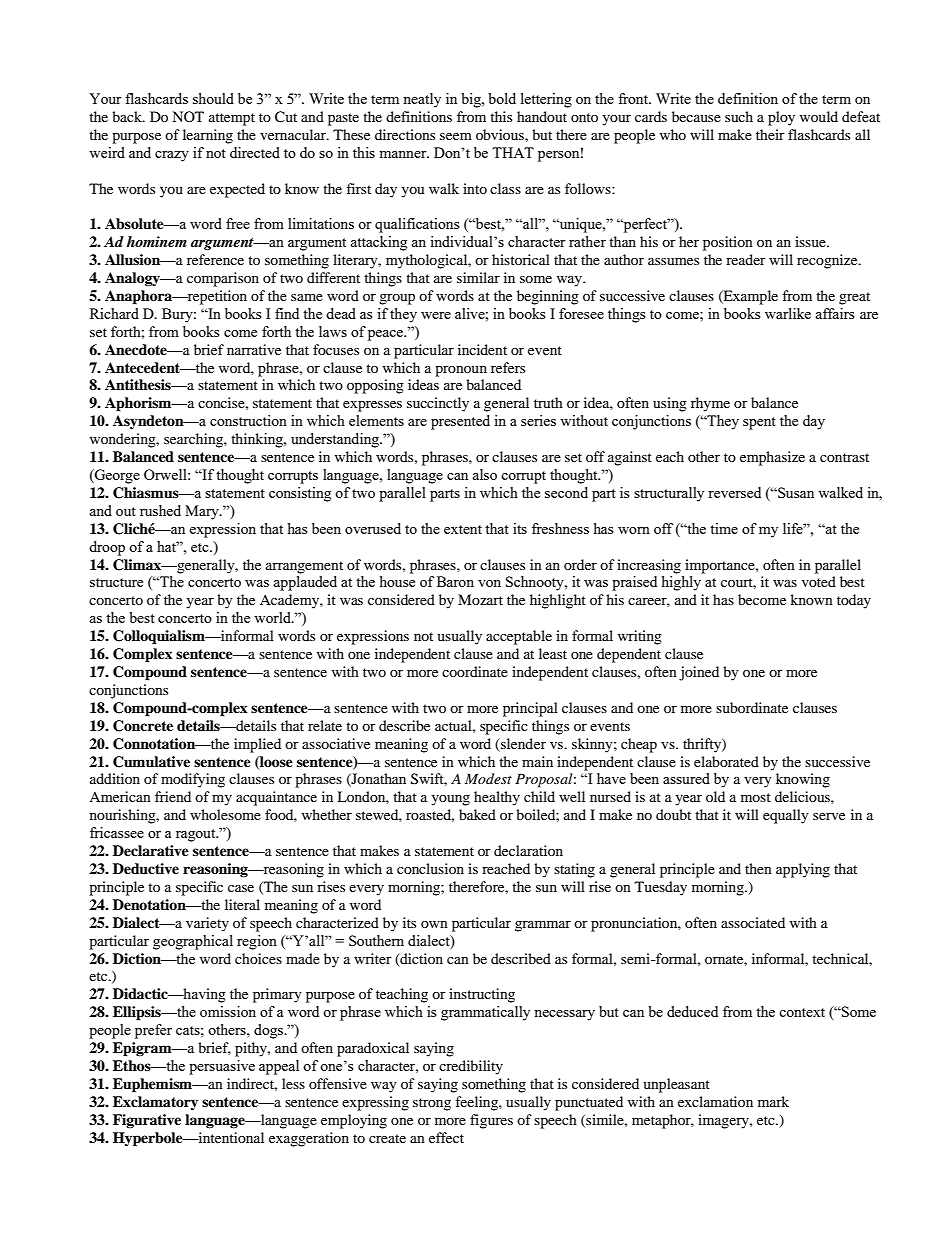 The height and width of the image is (1233, 952). I want to click on declaration, so click(528, 850).
